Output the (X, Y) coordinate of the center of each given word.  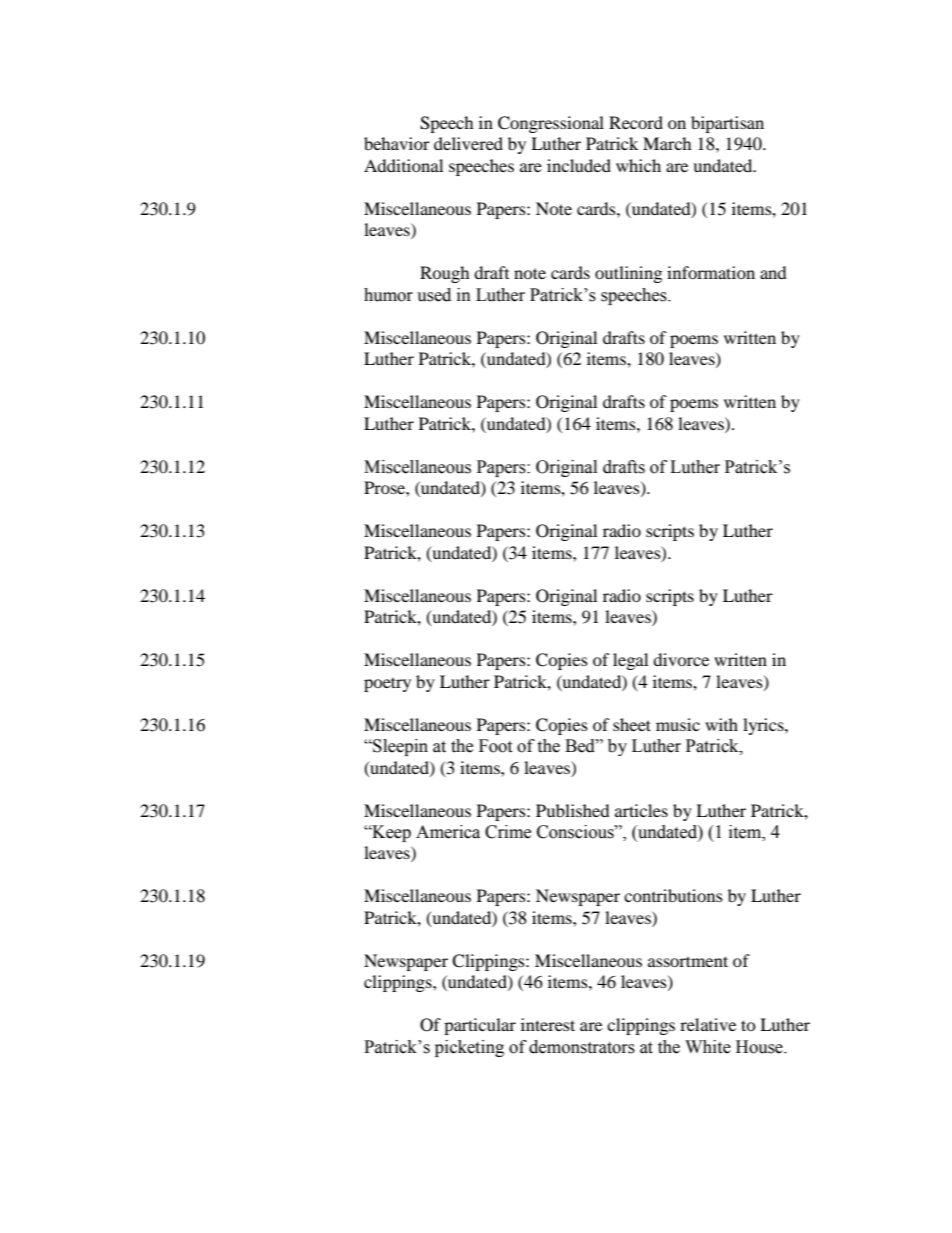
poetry (387, 684)
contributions (673, 895)
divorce (681, 659)
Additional (403, 165)
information (711, 272)
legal (630, 661)
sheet (632, 724)
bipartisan (727, 124)
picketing (469, 1048)
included (579, 165)
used (434, 295)
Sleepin (399, 747)
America (448, 832)
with (721, 724)
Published (573, 810)
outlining (628, 274)
